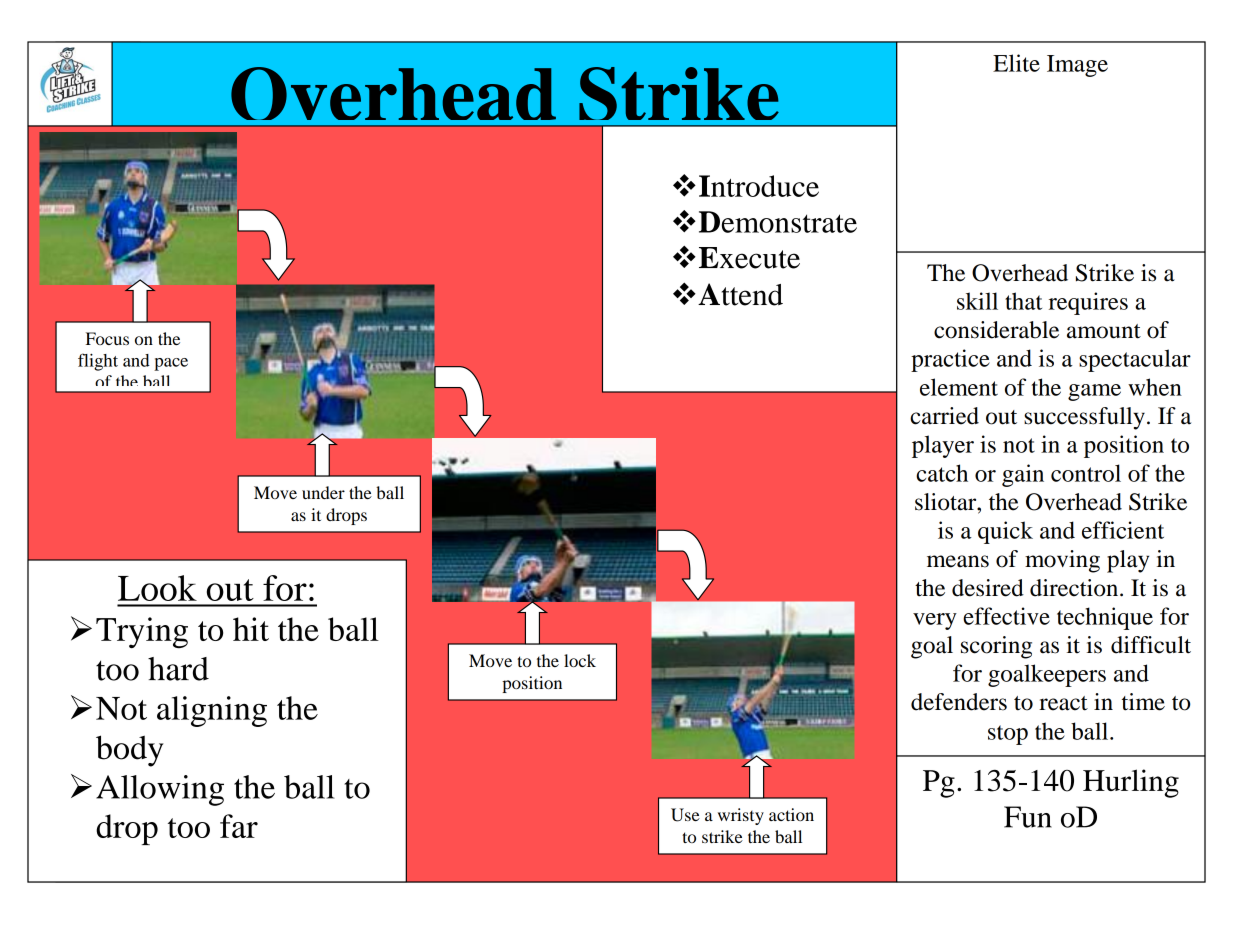 The width and height of the screenshot is (1233, 952). I want to click on hit, so click(251, 629).
